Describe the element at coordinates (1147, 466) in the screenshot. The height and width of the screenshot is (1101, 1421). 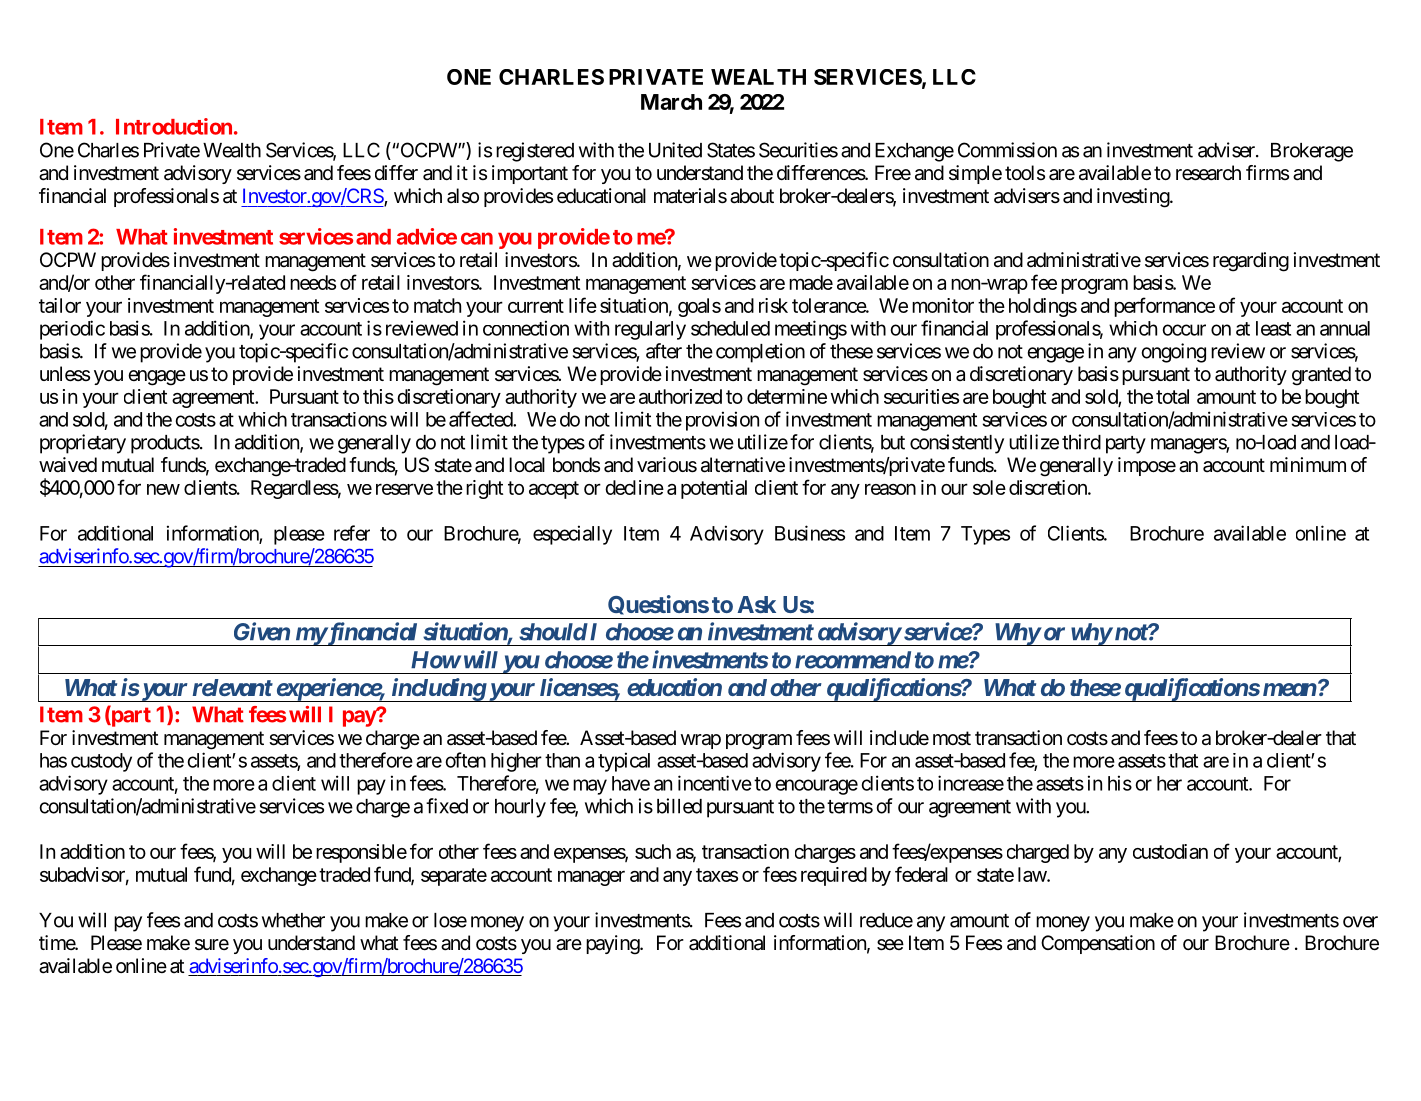
I see `impose` at that location.
